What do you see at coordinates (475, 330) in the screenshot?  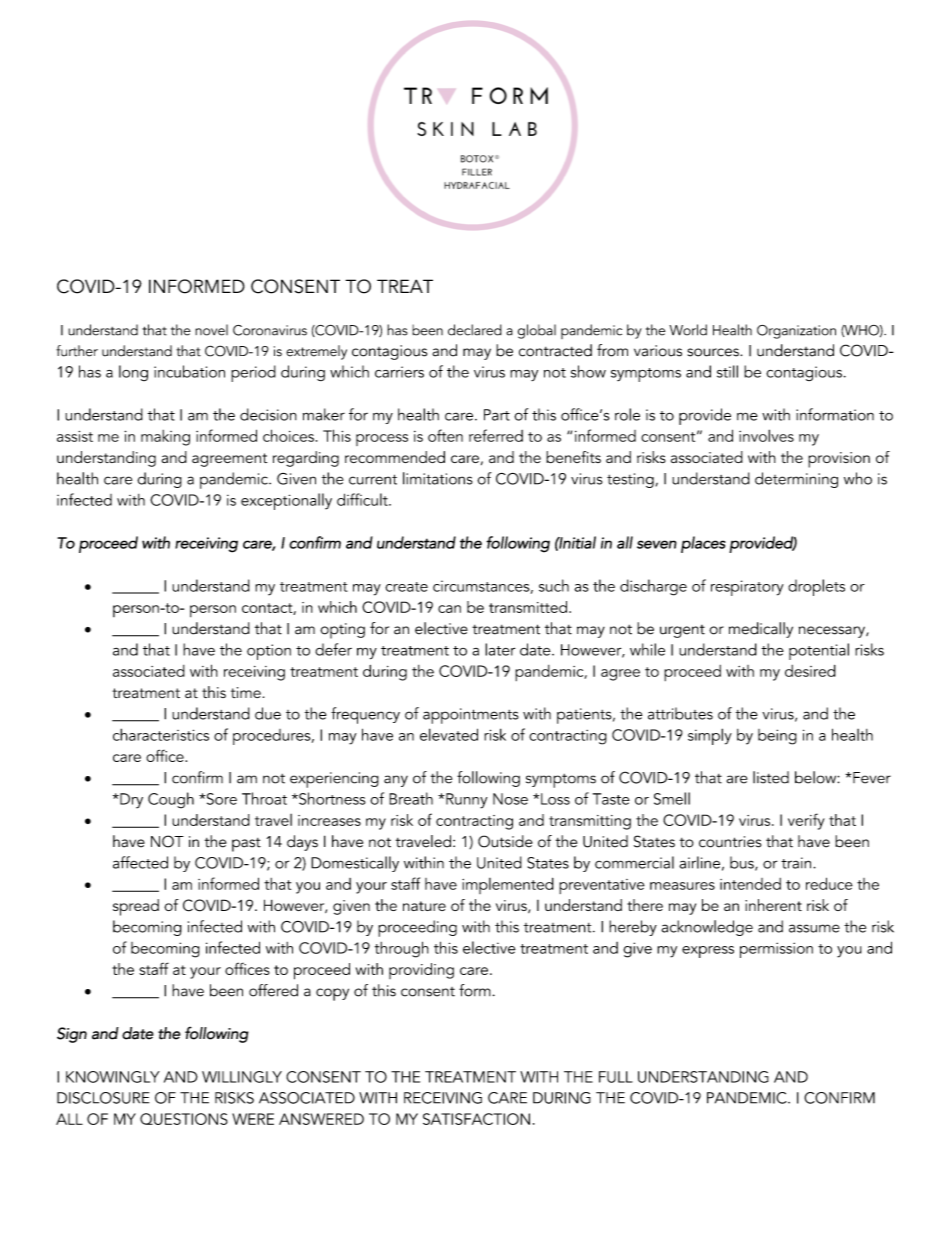 I see `declared` at bounding box center [475, 330].
